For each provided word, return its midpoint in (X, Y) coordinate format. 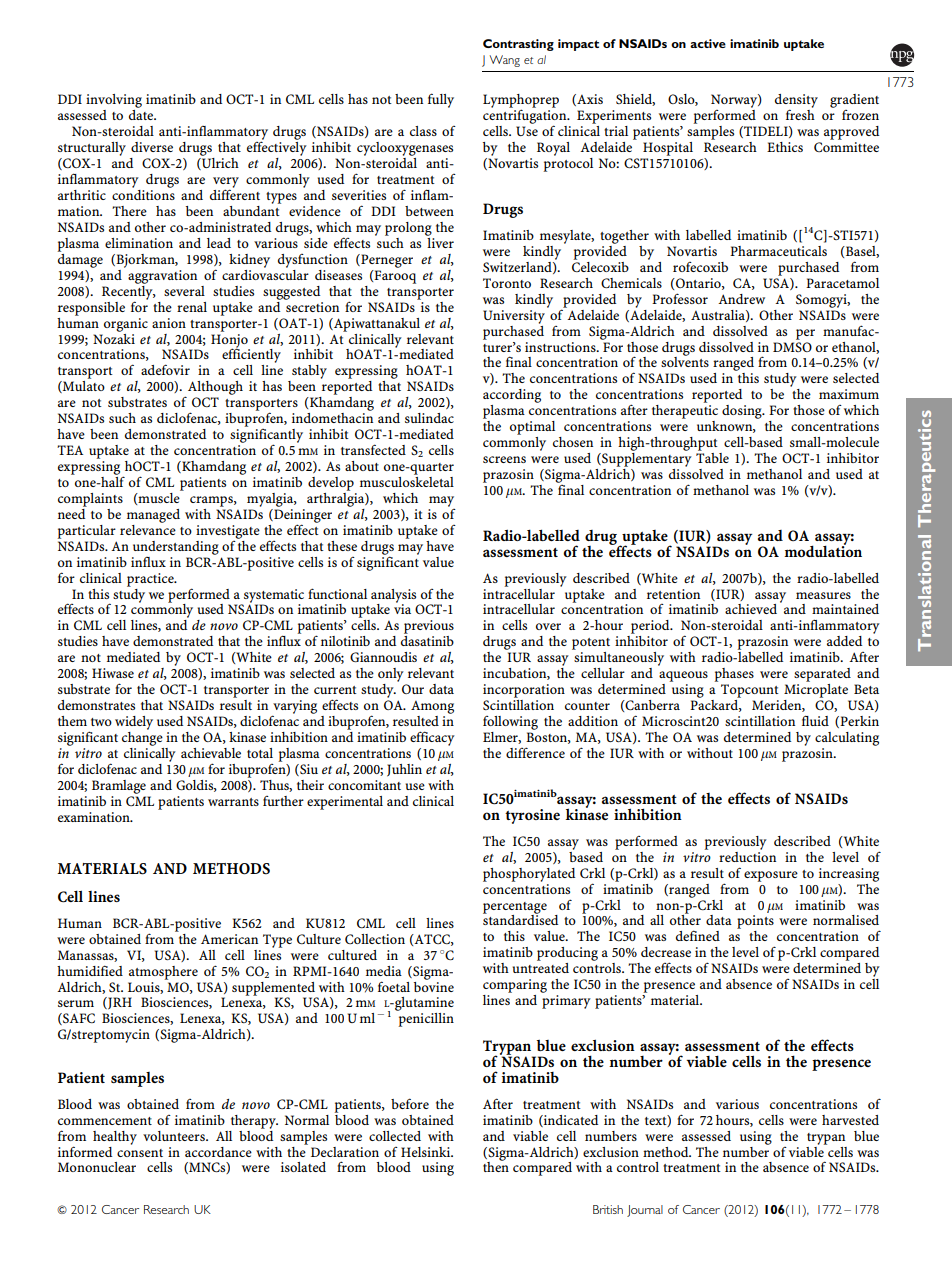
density (796, 102)
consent (140, 1153)
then (496, 1166)
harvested (850, 1120)
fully (441, 100)
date (142, 115)
